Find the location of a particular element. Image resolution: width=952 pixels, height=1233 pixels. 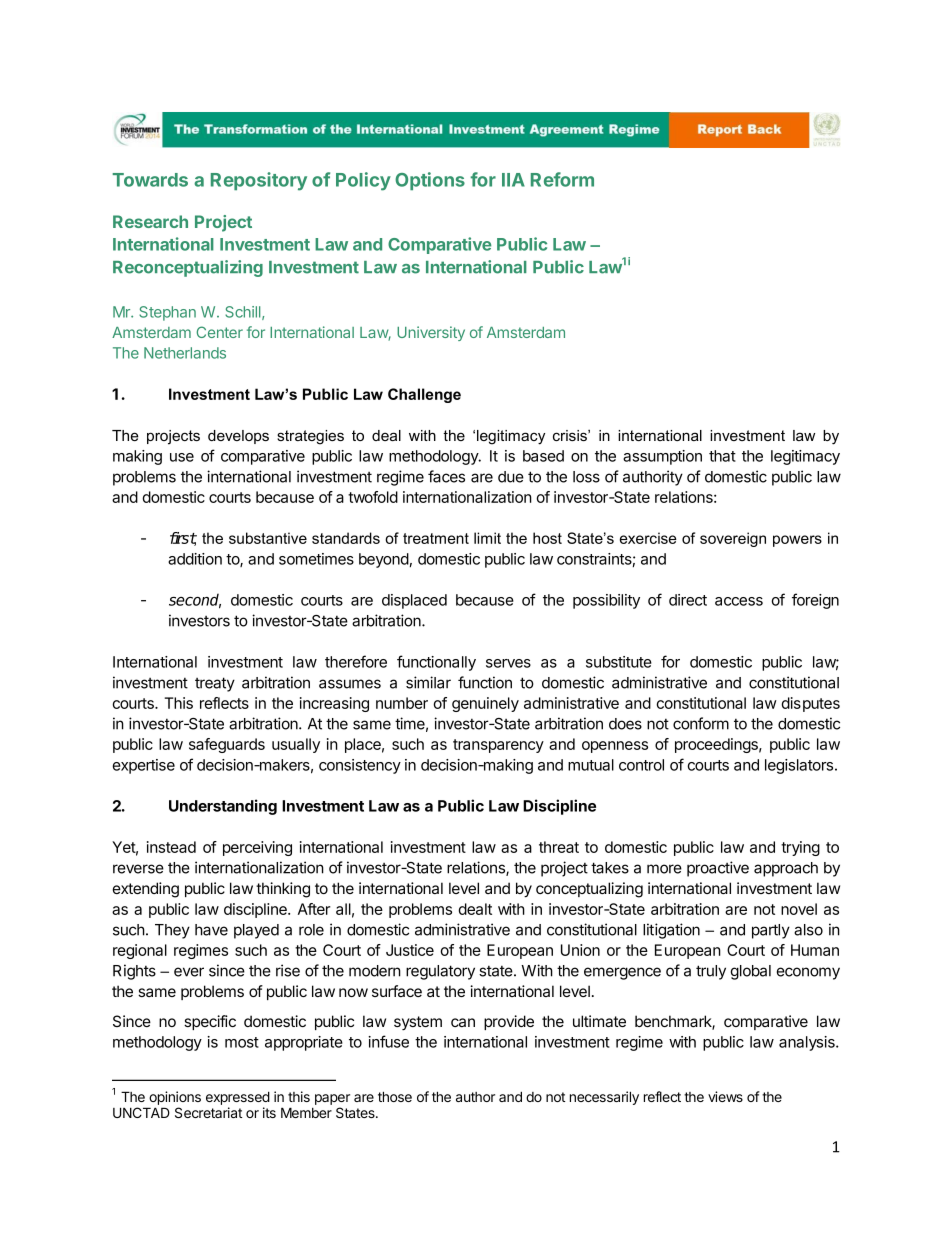

Understanding is located at coordinates (223, 807).
